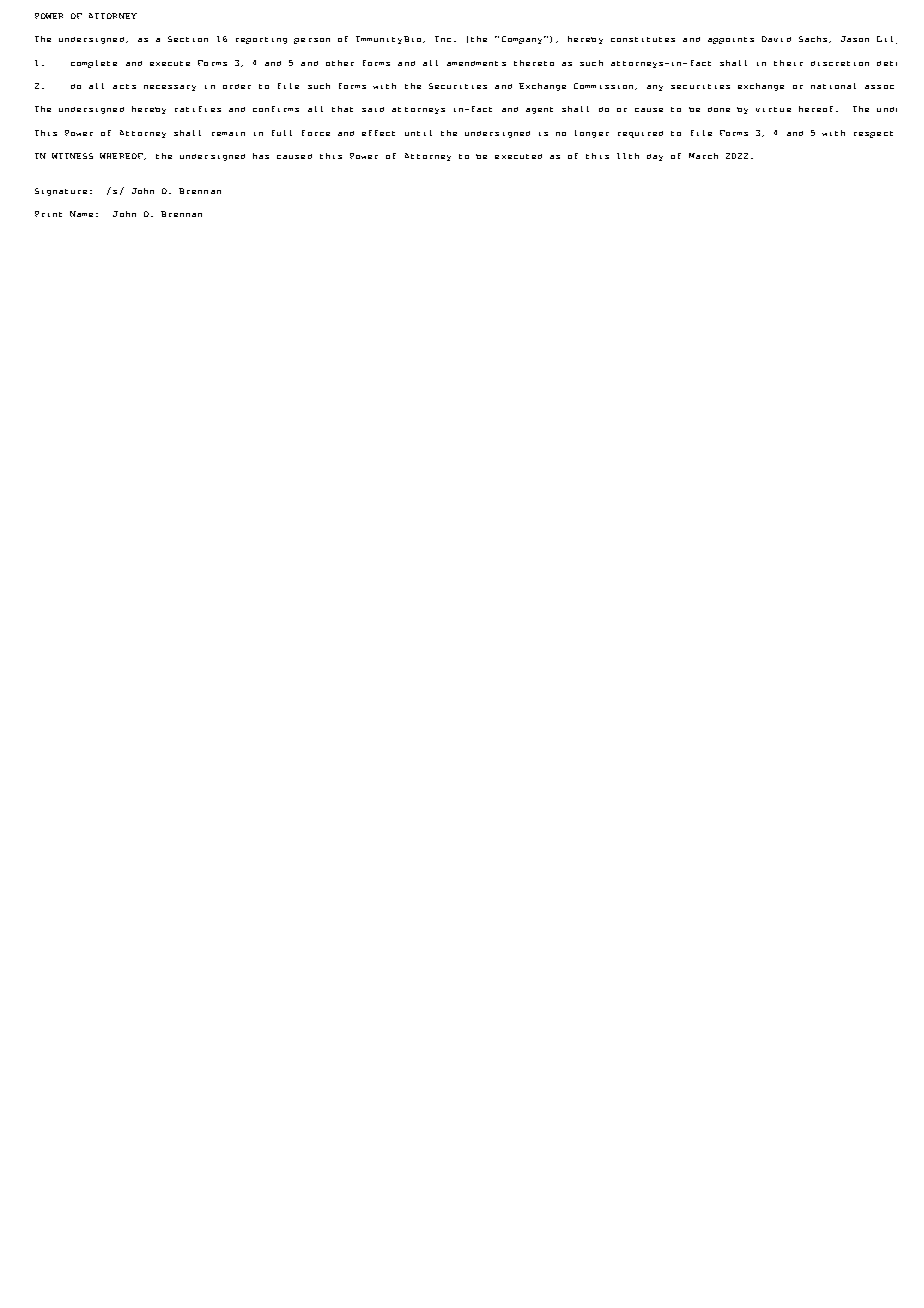 This page has height=1308, width=924. I want to click on Section, so click(188, 39).
